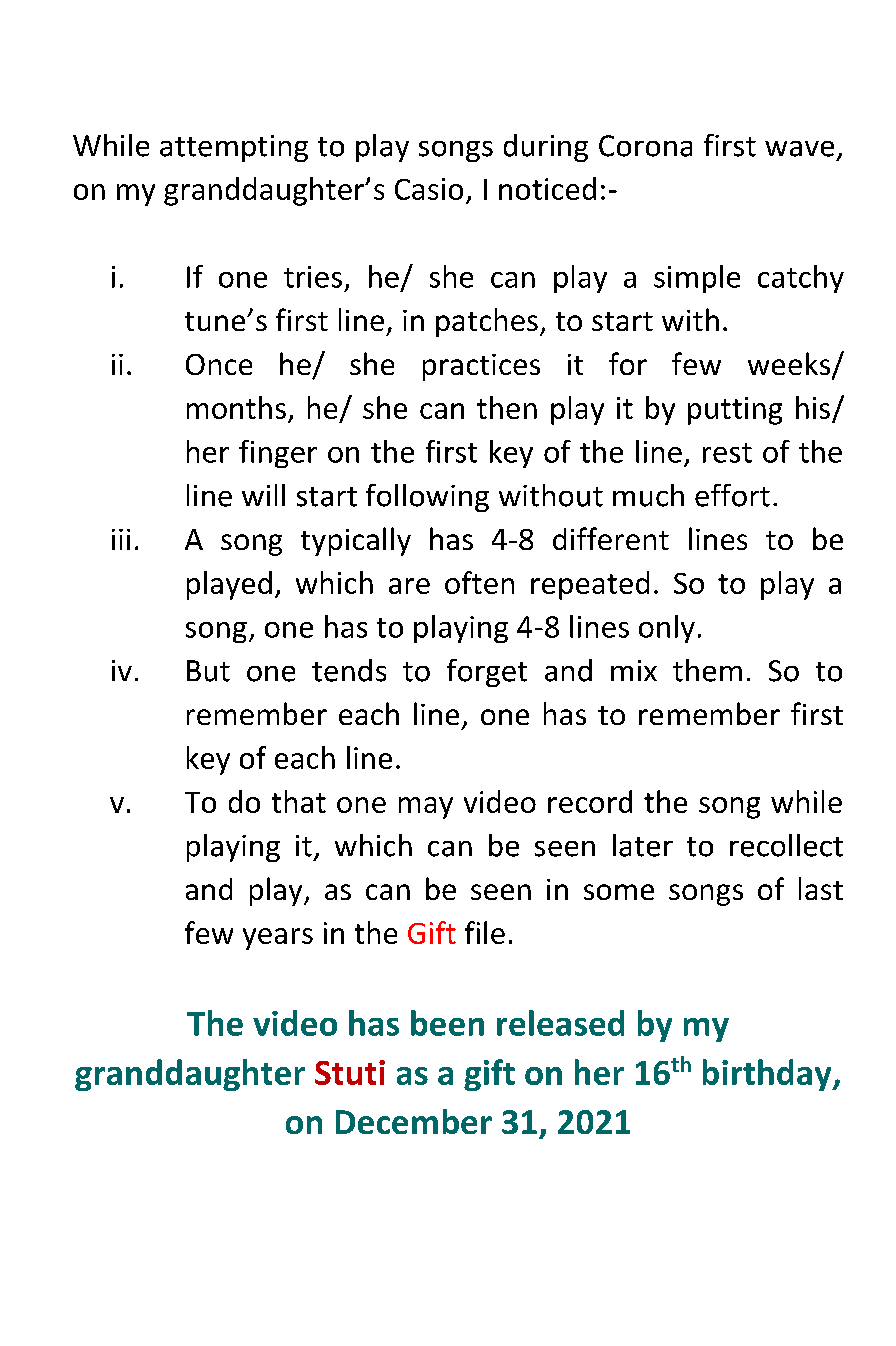  I want to click on December, so click(414, 1121).
